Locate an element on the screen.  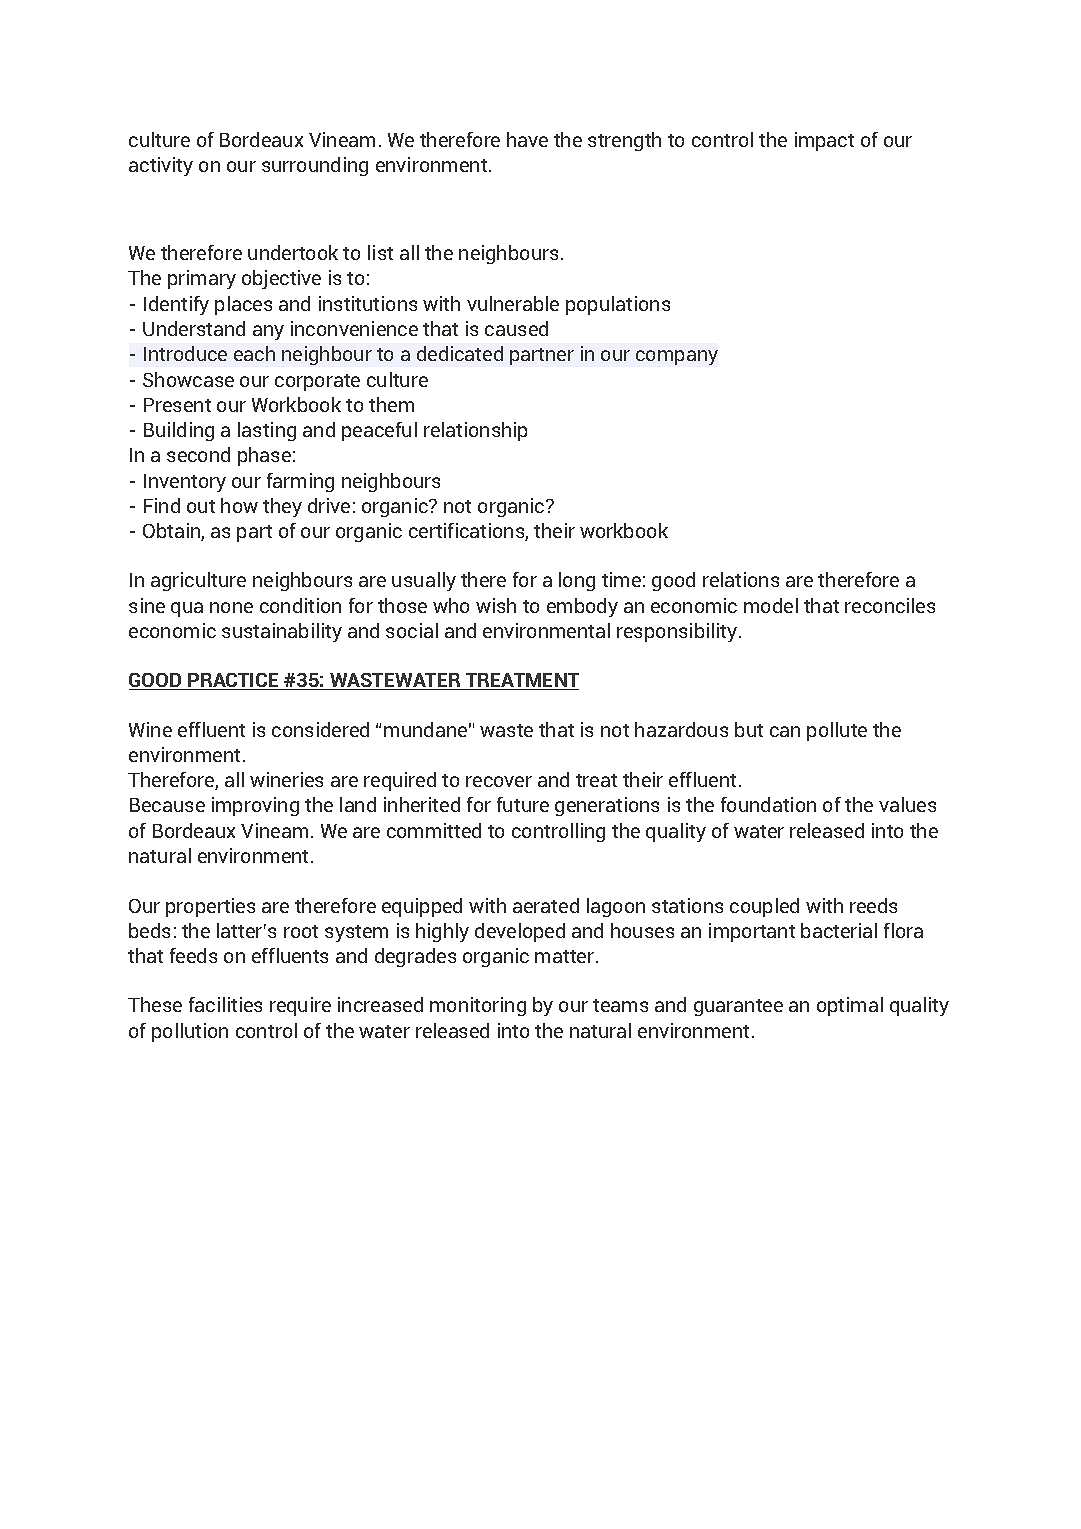
impact is located at coordinates (824, 141).
